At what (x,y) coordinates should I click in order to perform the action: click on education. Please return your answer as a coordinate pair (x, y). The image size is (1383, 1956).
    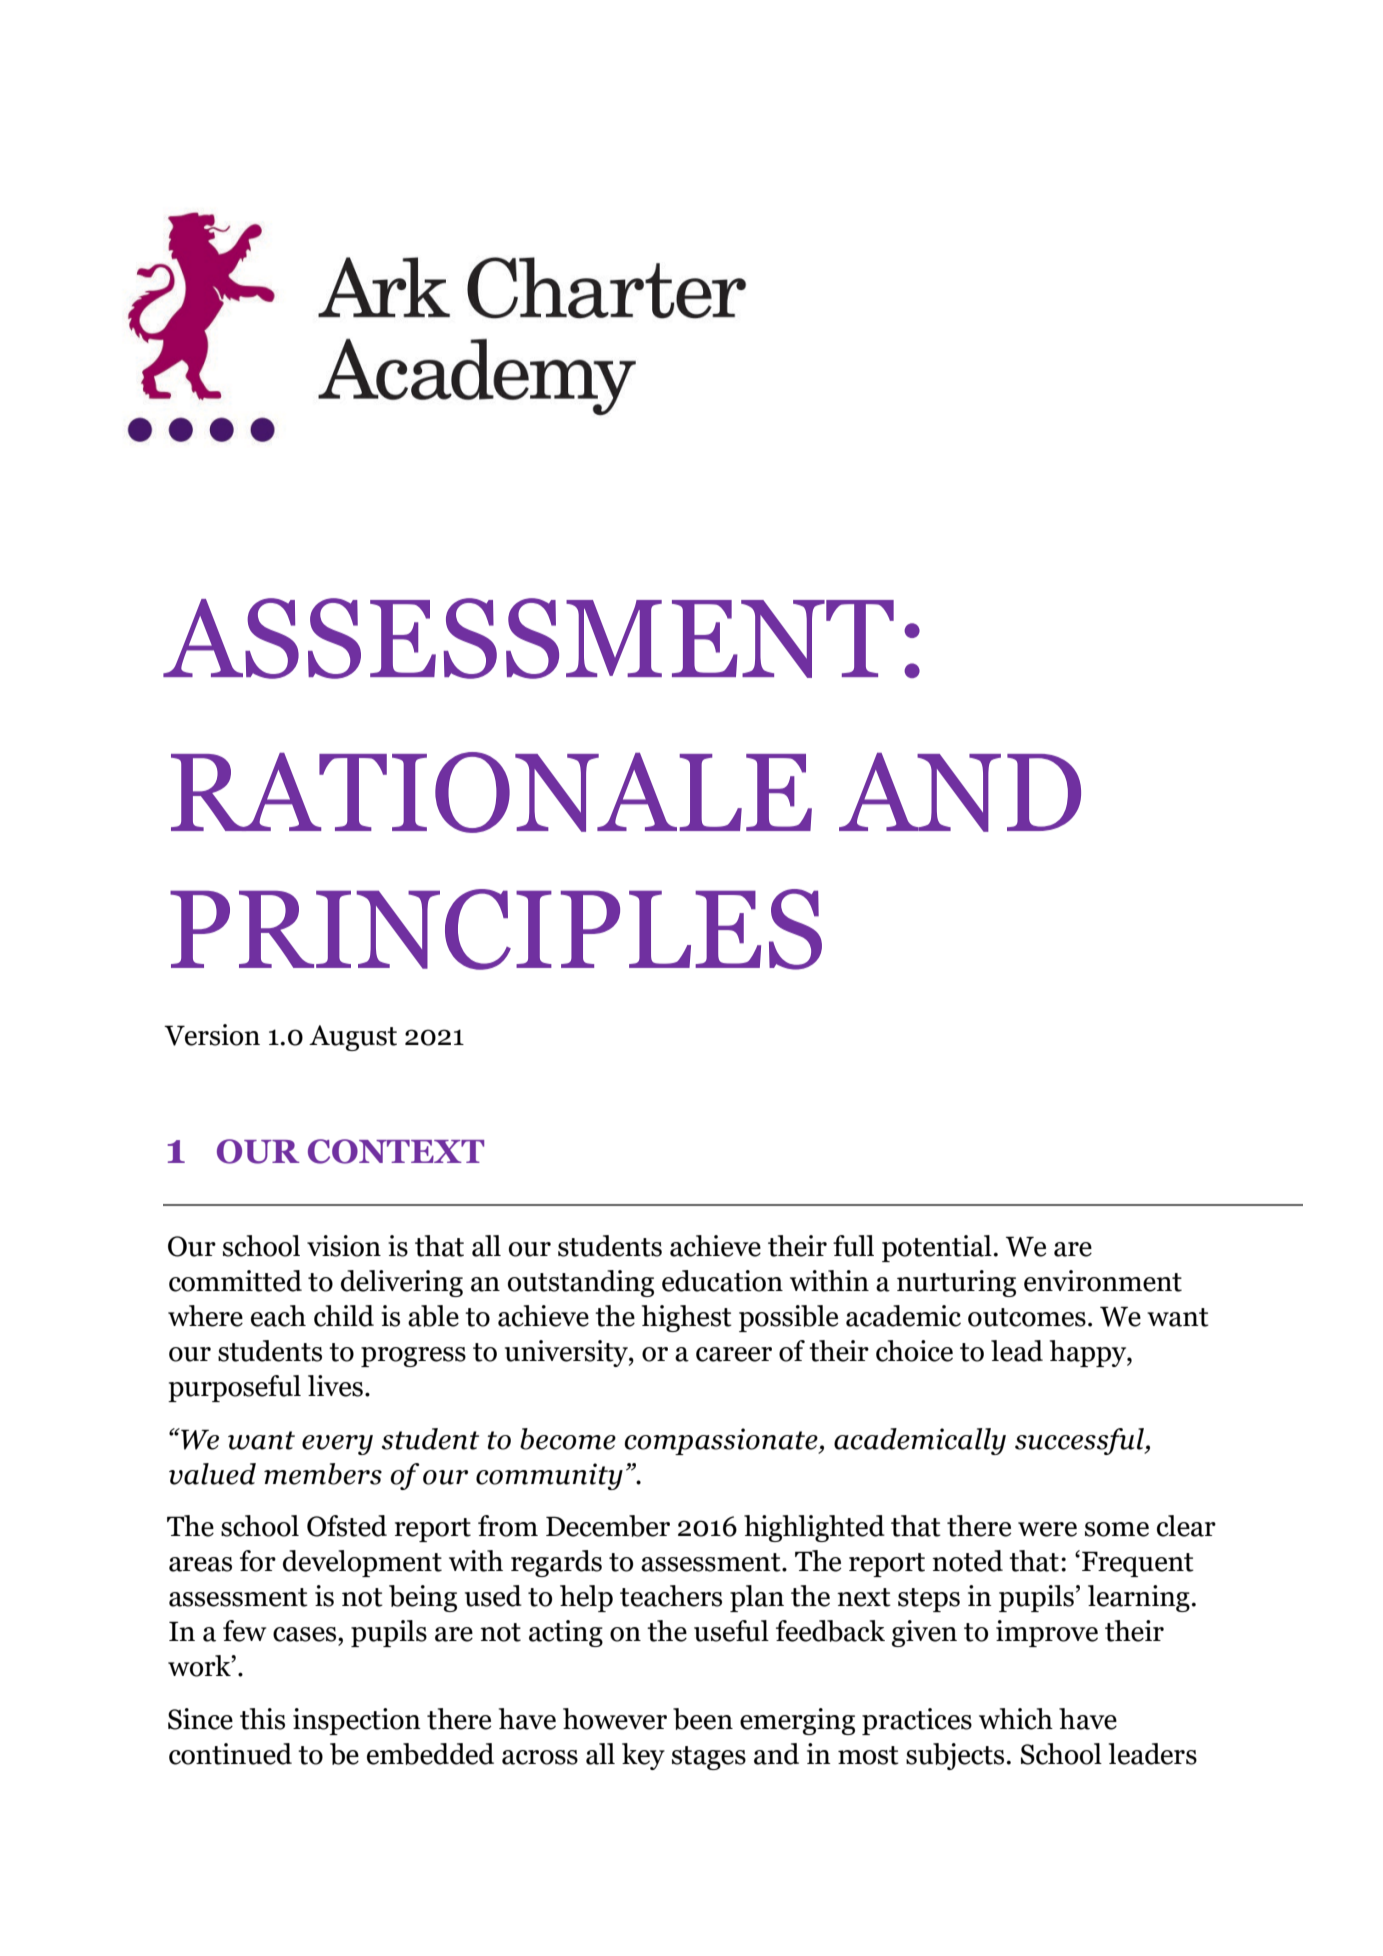
    Looking at the image, I should click on (722, 1281).
